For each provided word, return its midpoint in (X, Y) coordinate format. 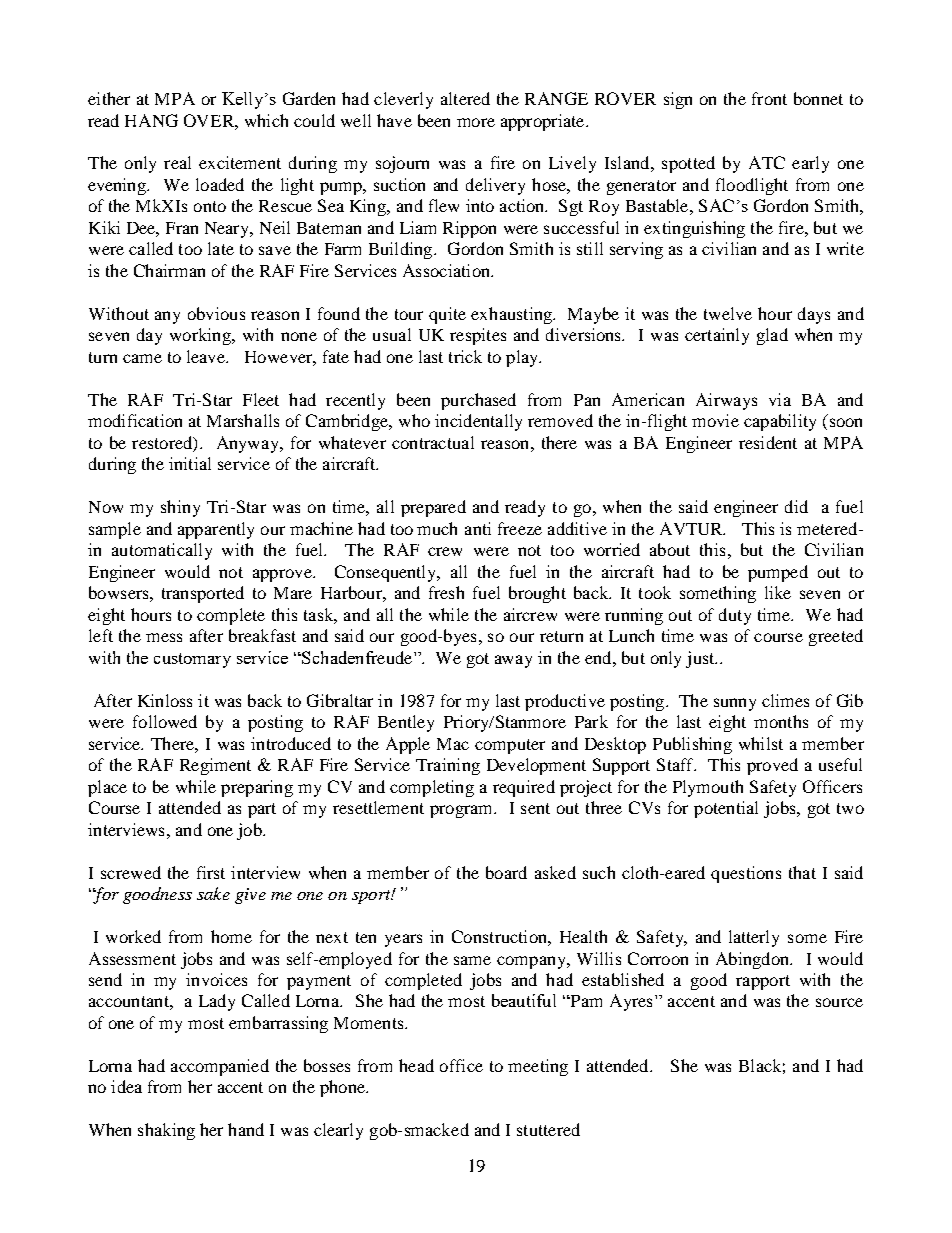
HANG (151, 120)
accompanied (220, 1067)
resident (768, 442)
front (769, 98)
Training (448, 766)
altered (465, 98)
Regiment (215, 766)
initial (190, 463)
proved (772, 766)
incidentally (478, 422)
